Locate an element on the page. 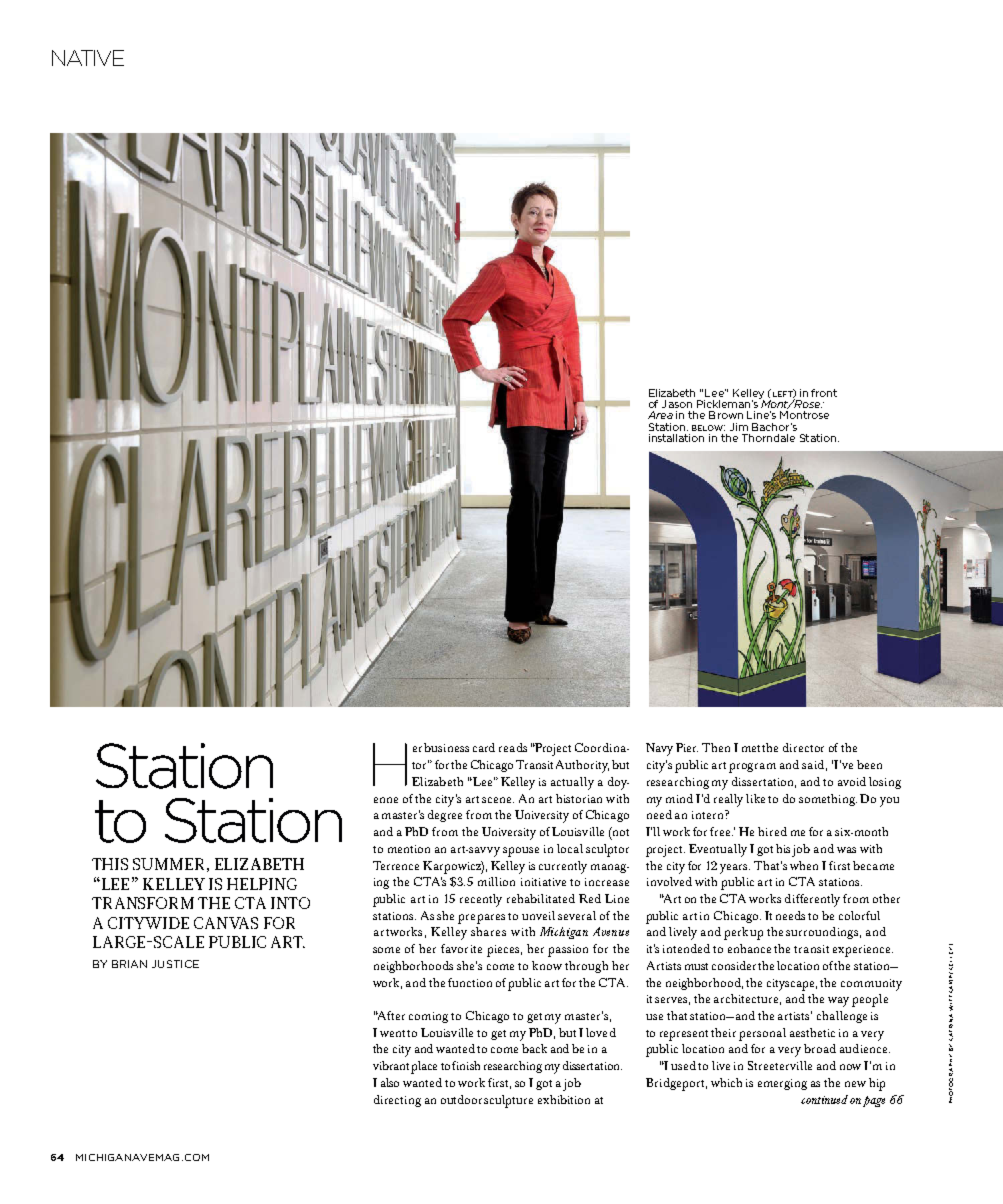 The image size is (1003, 1204). front is located at coordinates (824, 393).
